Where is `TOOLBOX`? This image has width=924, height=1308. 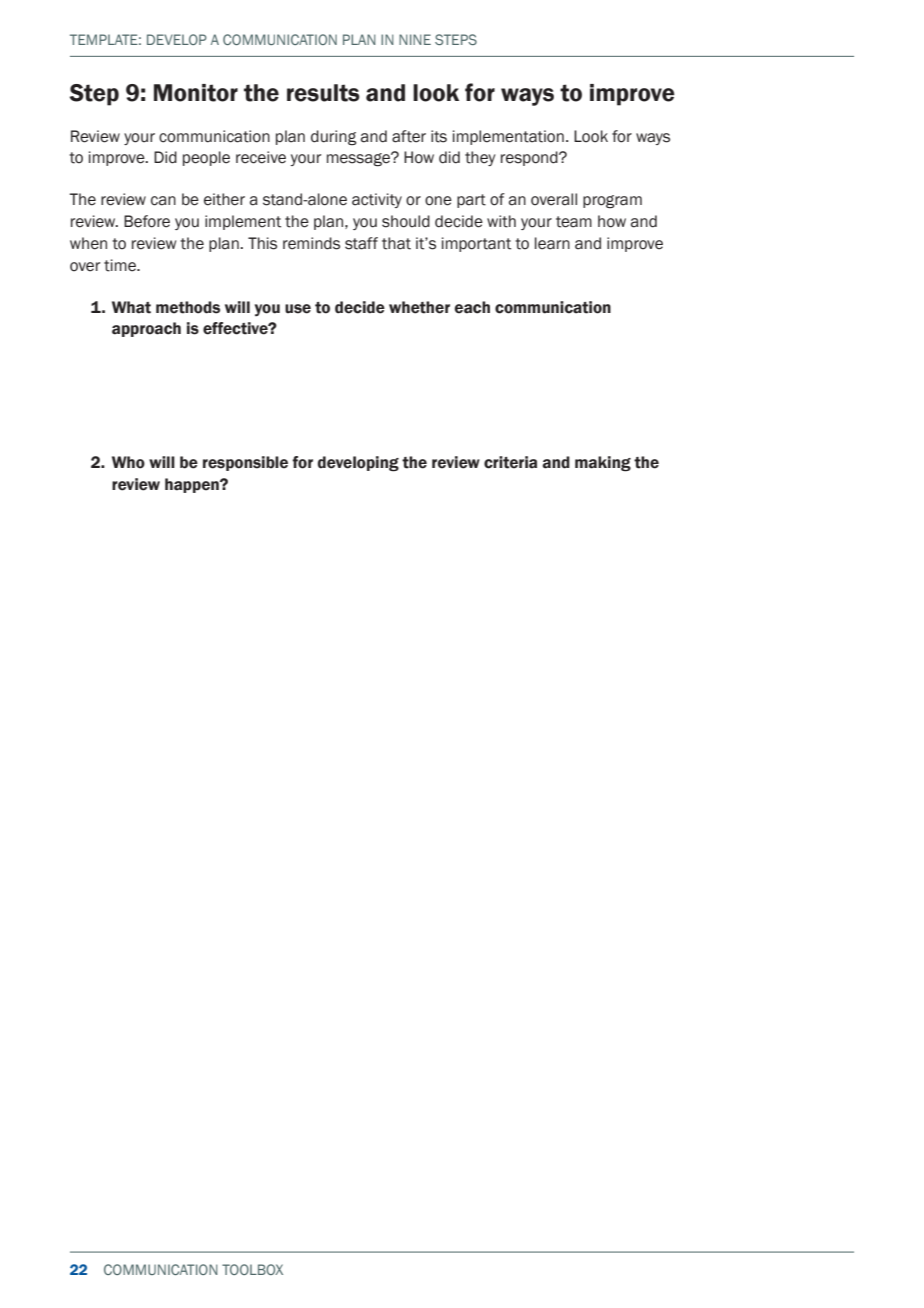 TOOLBOX is located at coordinates (252, 1269).
